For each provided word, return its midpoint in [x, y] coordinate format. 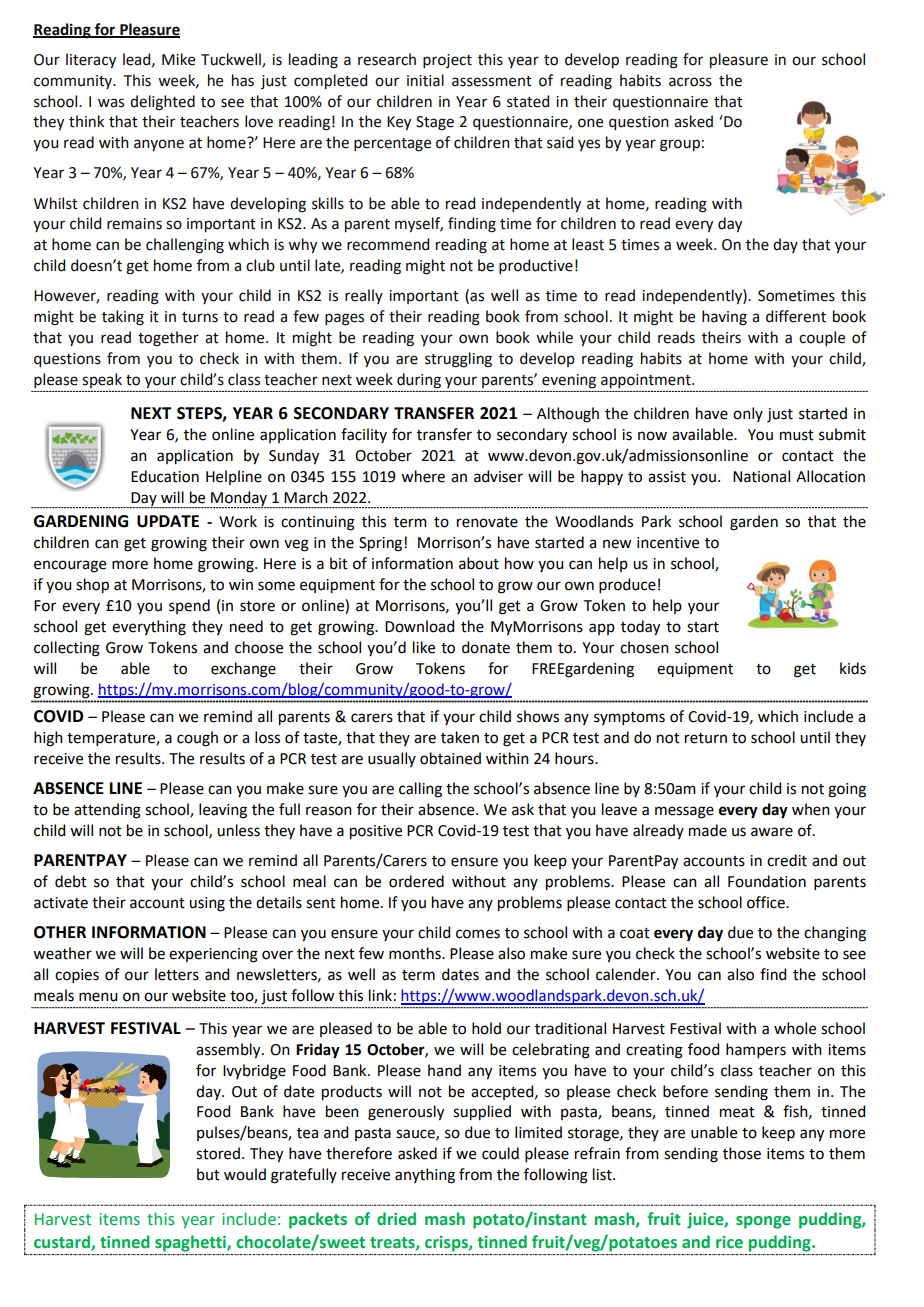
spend [189, 606]
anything [425, 1176]
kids [853, 668]
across [690, 82]
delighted [162, 103]
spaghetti [191, 1243]
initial [425, 80]
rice [729, 1242]
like [424, 647]
